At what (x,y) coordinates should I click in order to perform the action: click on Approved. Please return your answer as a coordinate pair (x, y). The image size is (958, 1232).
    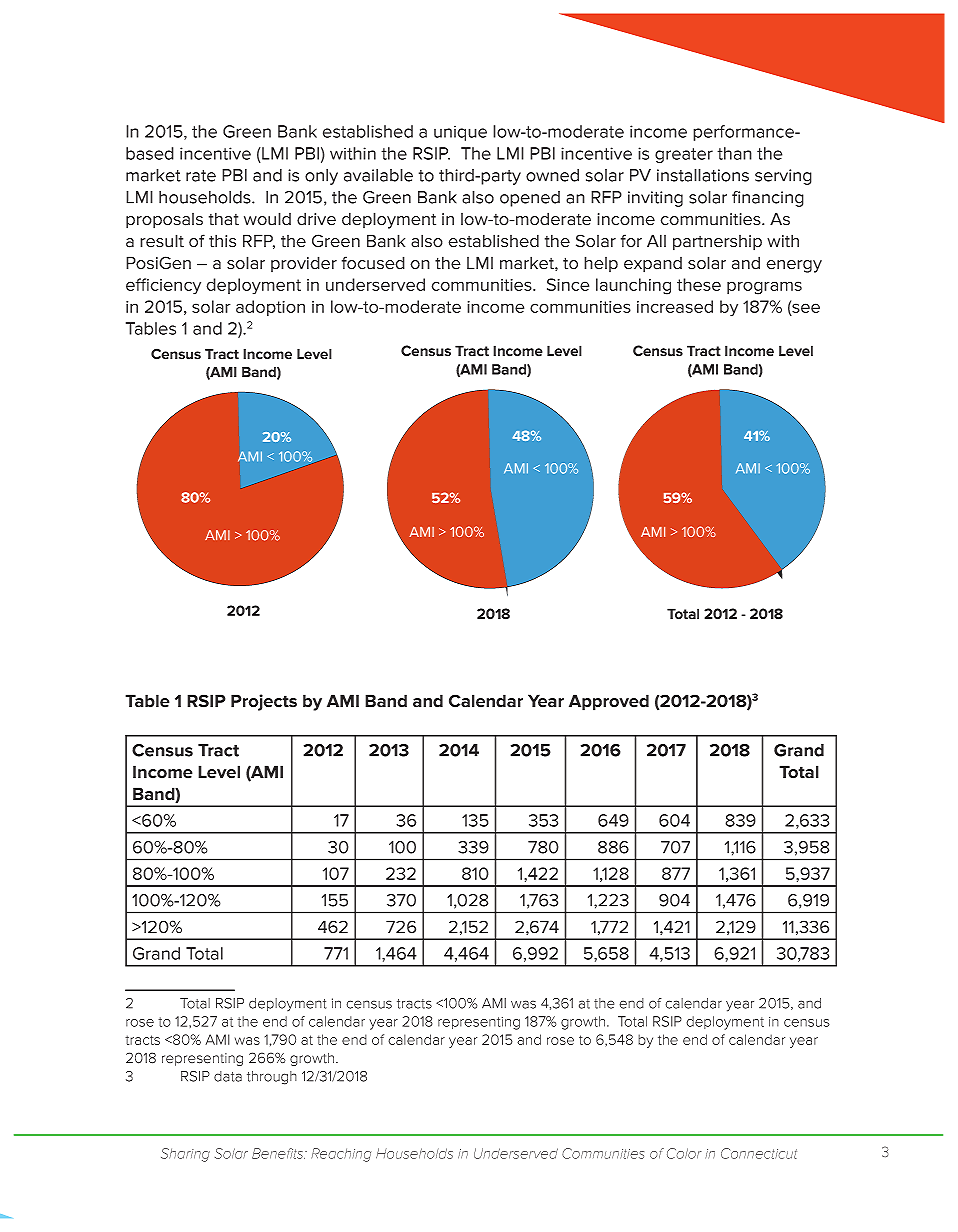
    Looking at the image, I should click on (609, 702).
